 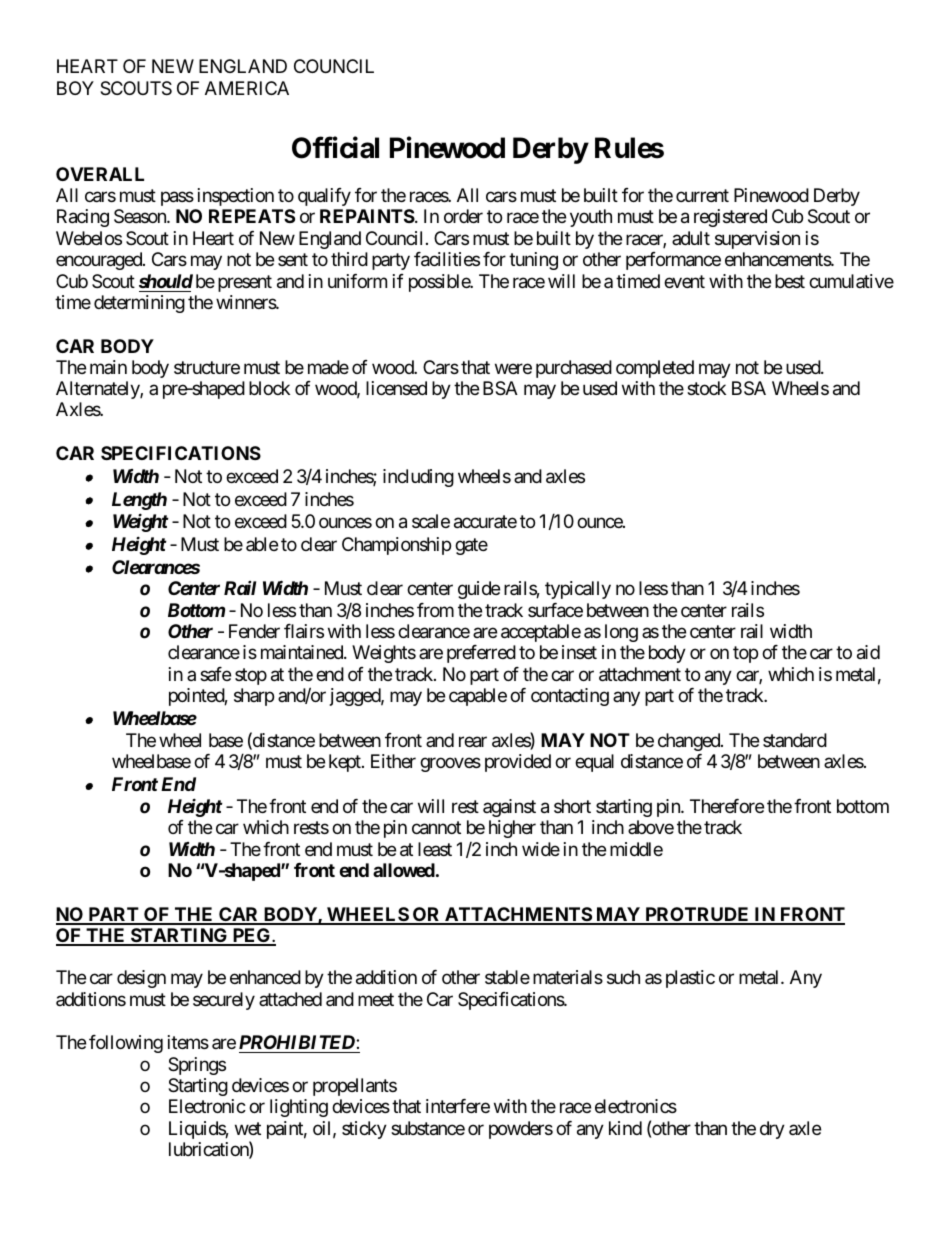 I want to click on dry, so click(x=772, y=1130).
